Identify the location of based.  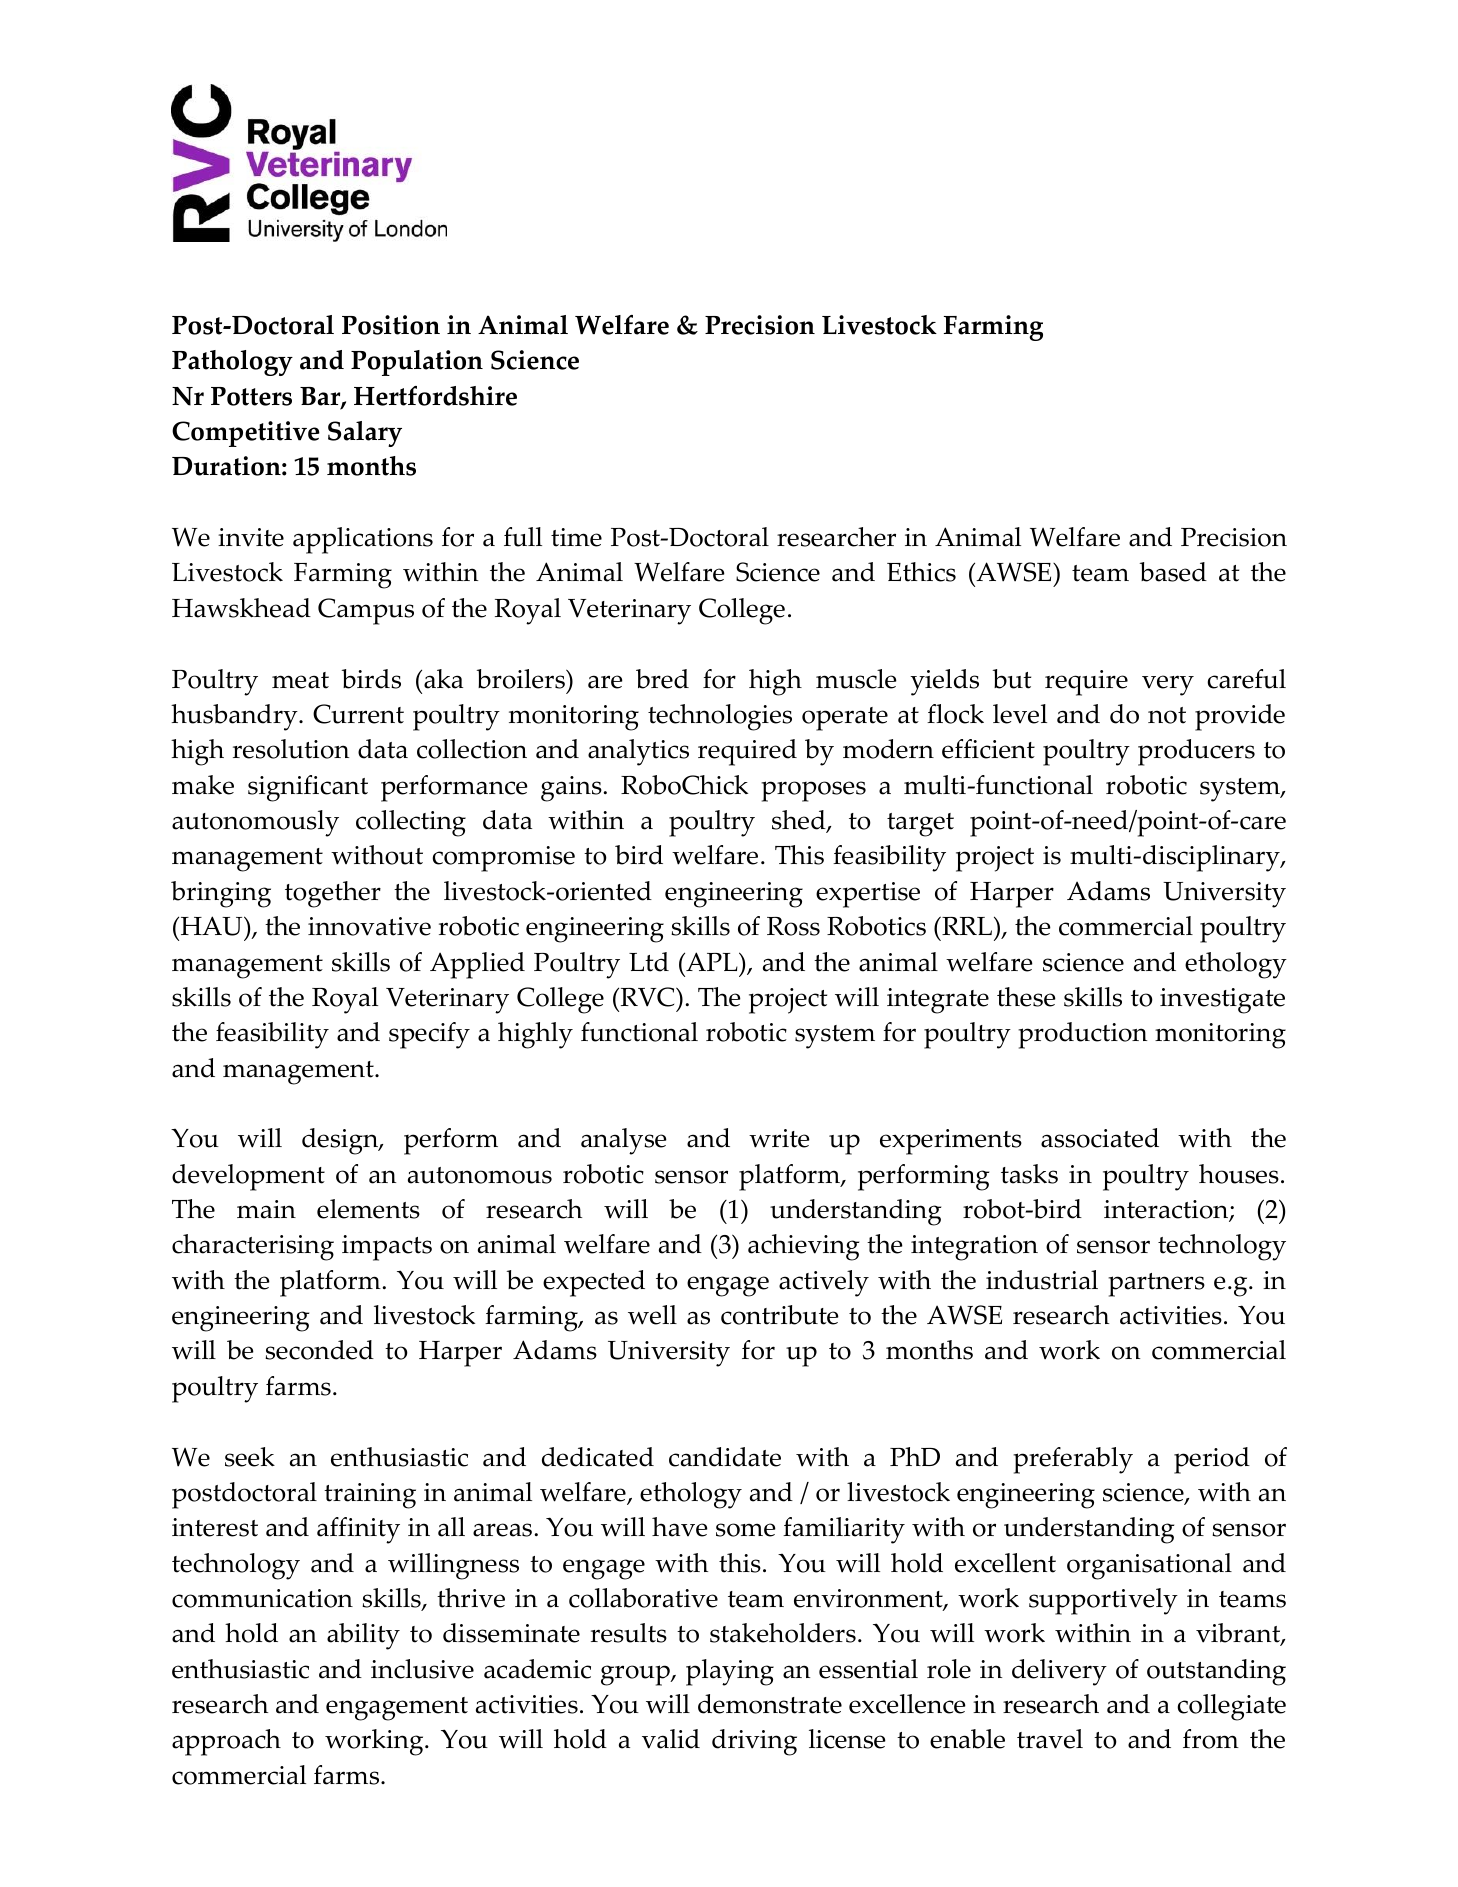
(1173, 572).
